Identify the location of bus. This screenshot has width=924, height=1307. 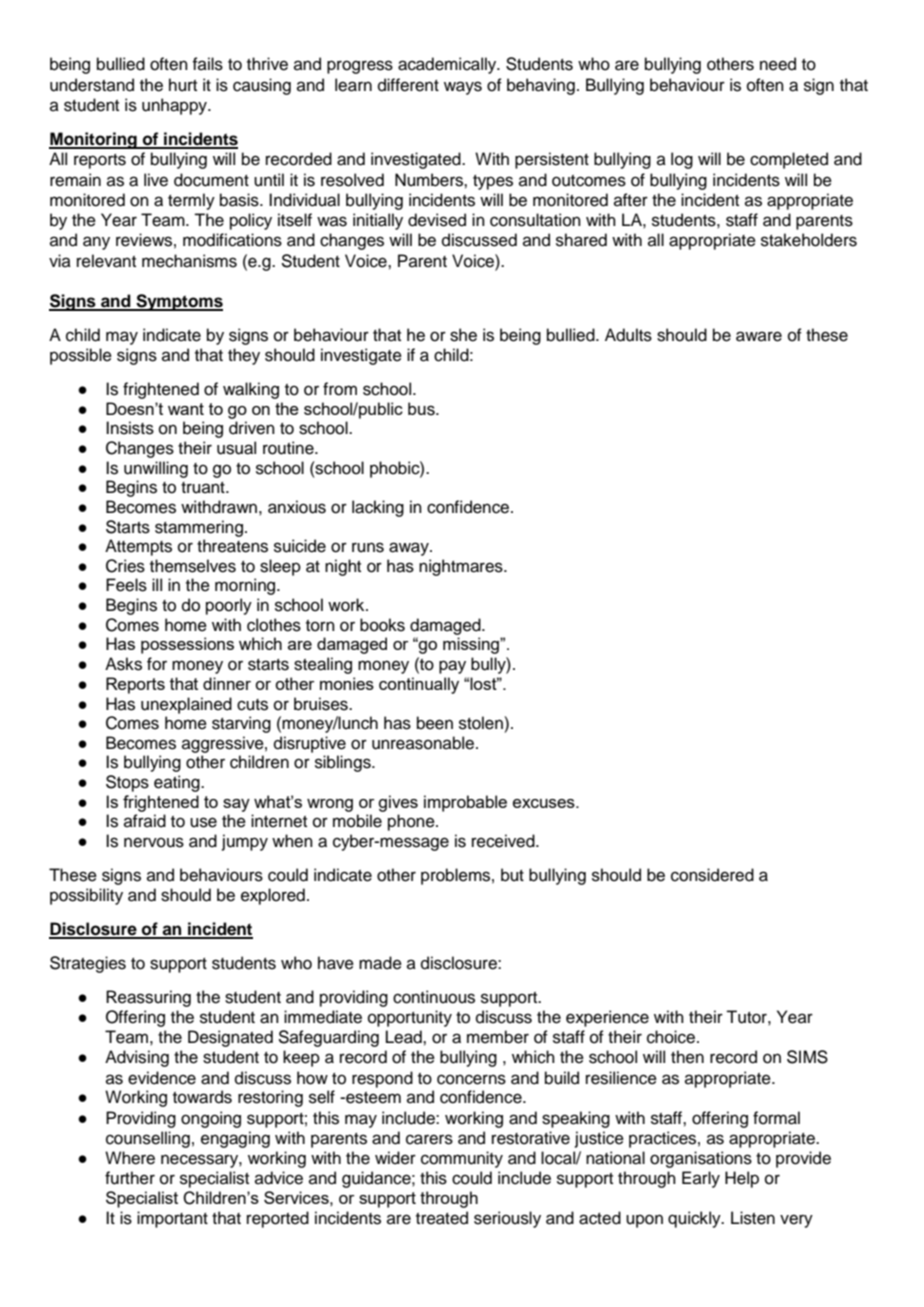
(422, 409).
